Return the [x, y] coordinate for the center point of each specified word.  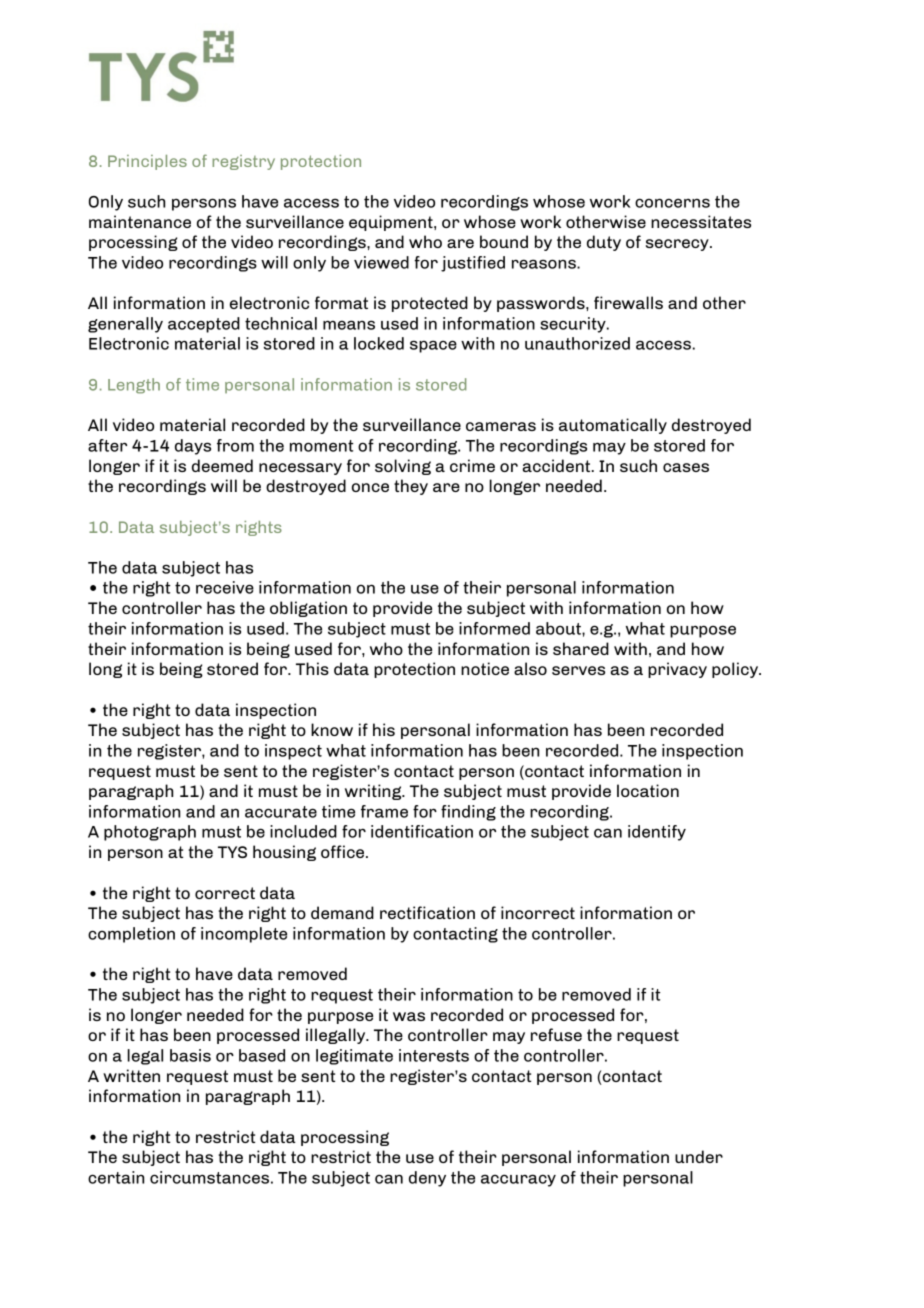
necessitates [701, 221]
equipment [392, 223]
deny [427, 1179]
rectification [427, 912]
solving [403, 467]
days [193, 447]
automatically [613, 426]
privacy [677, 670]
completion [131, 935]
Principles [147, 162]
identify [657, 833]
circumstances [209, 1177]
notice [485, 668]
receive [225, 587]
